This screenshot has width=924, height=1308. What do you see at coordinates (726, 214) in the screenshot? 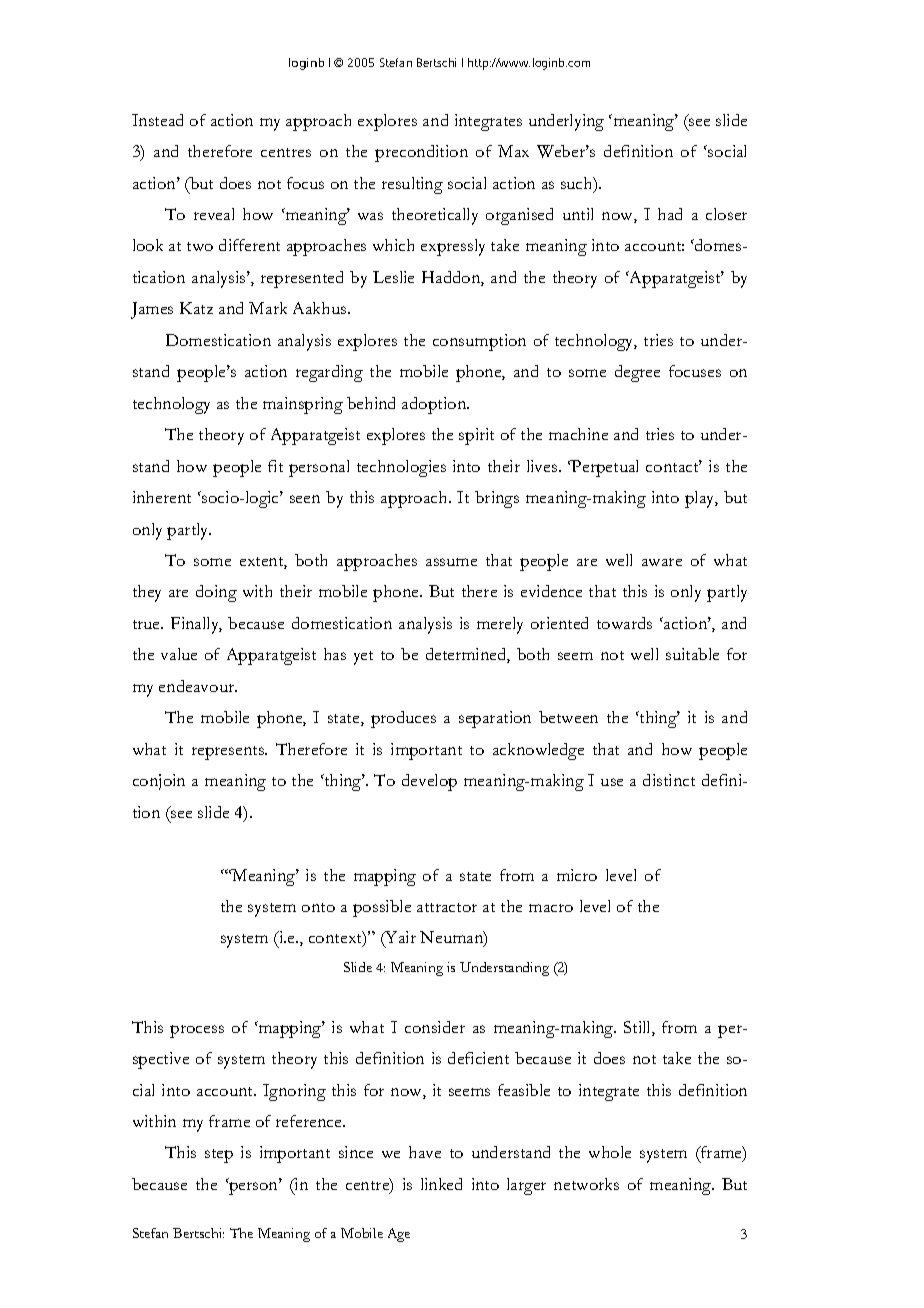
I see `closer` at bounding box center [726, 214].
